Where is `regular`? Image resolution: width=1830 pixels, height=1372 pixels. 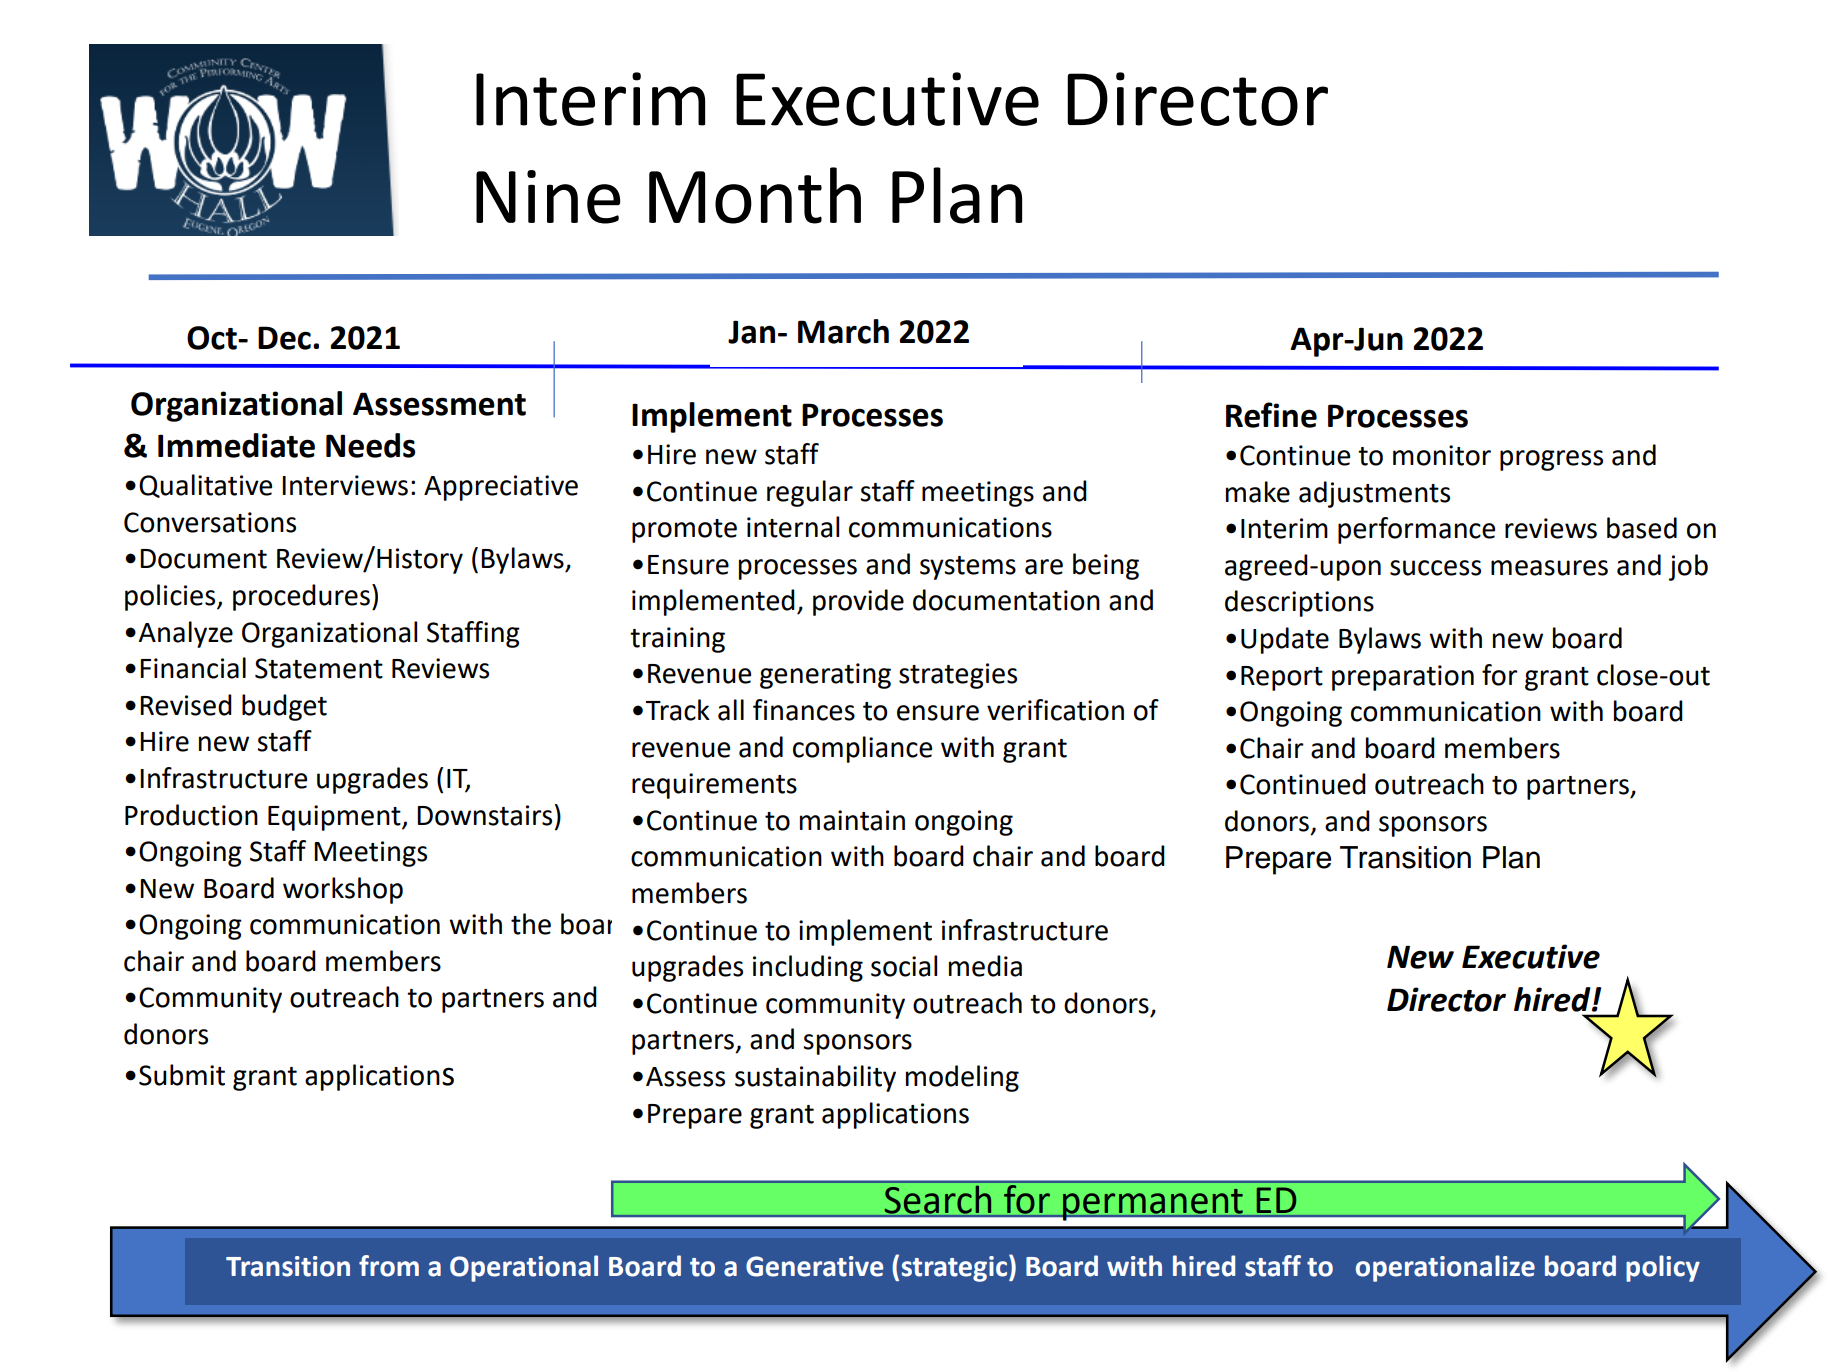 regular is located at coordinates (810, 493).
